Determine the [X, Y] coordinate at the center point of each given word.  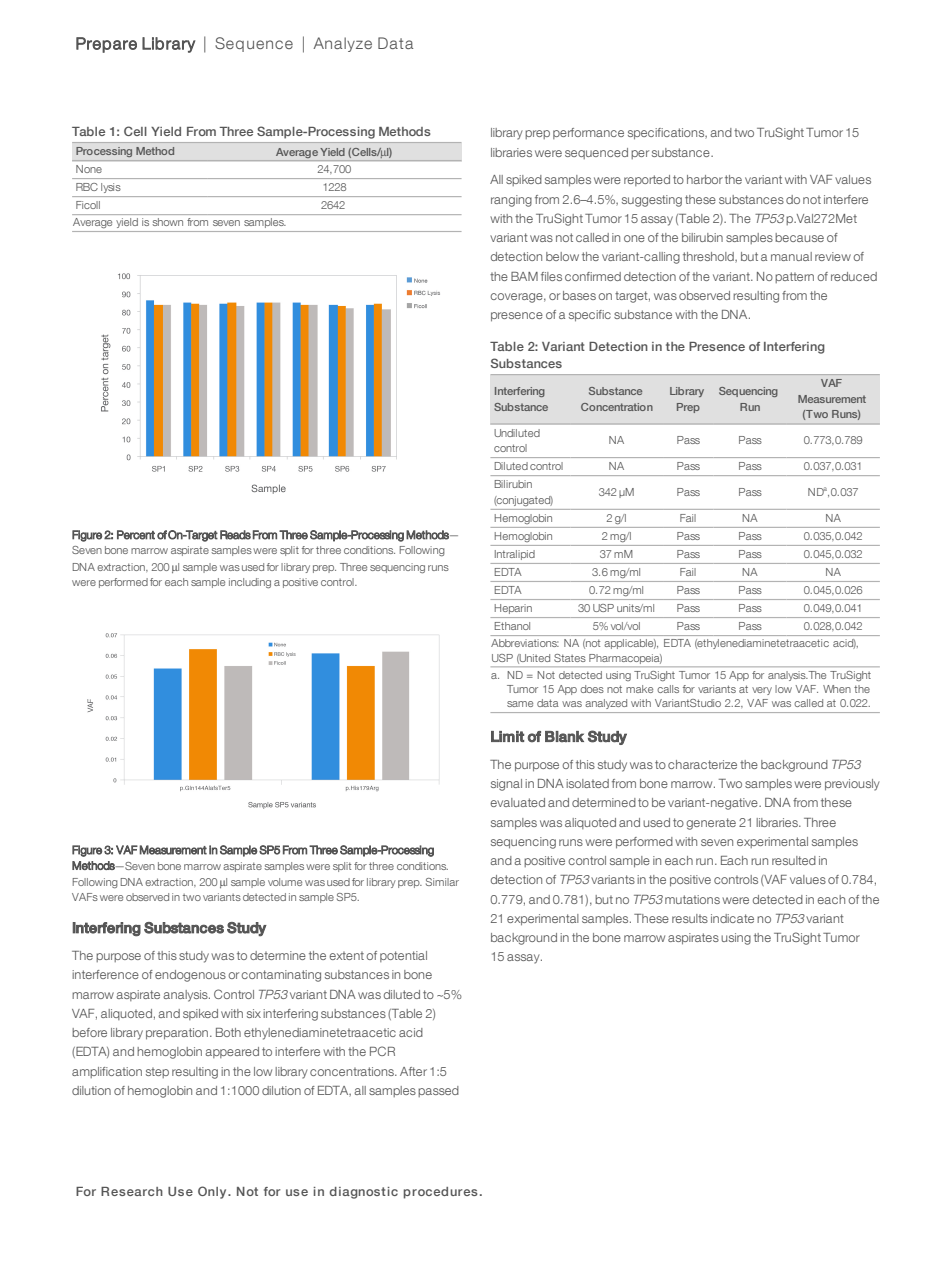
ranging [511, 201]
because [799, 237]
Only [213, 1192]
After [413, 1071]
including [250, 583]
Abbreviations [525, 643]
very [762, 691]
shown [168, 222]
